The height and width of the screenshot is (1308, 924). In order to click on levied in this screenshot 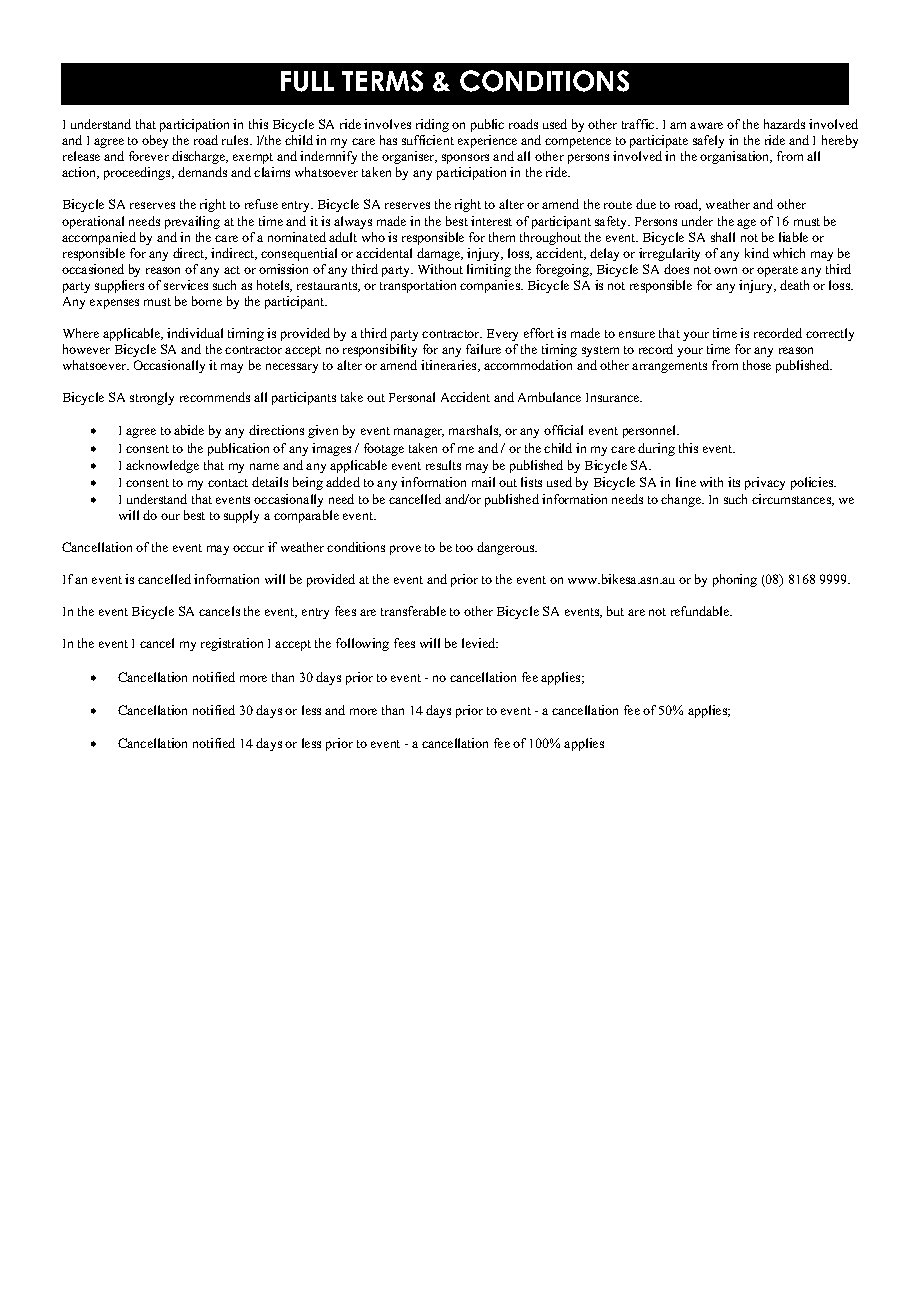, I will do `click(480, 643)`.
